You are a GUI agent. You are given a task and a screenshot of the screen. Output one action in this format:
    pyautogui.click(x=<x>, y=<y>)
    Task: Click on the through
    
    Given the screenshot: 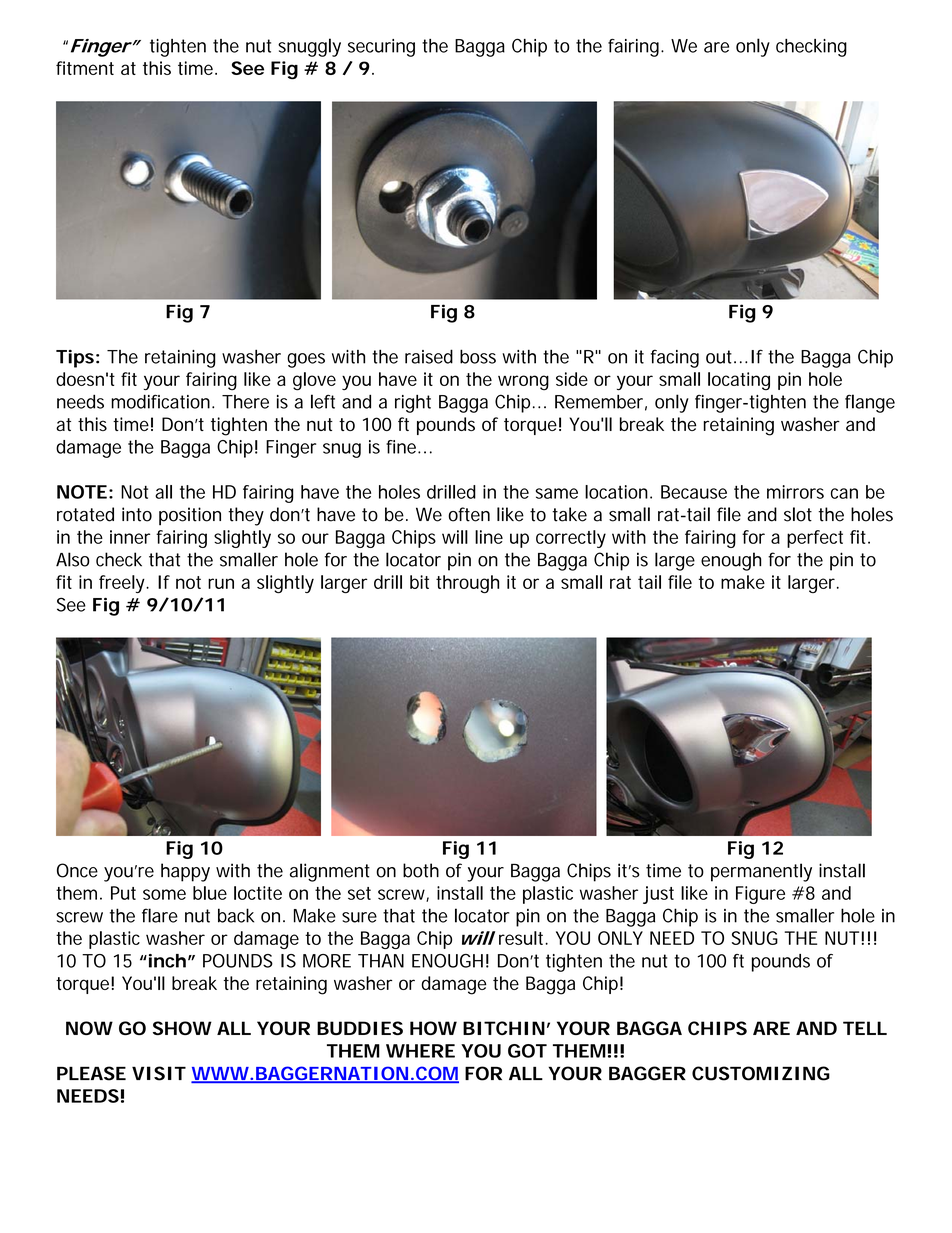 What is the action you would take?
    pyautogui.click(x=467, y=584)
